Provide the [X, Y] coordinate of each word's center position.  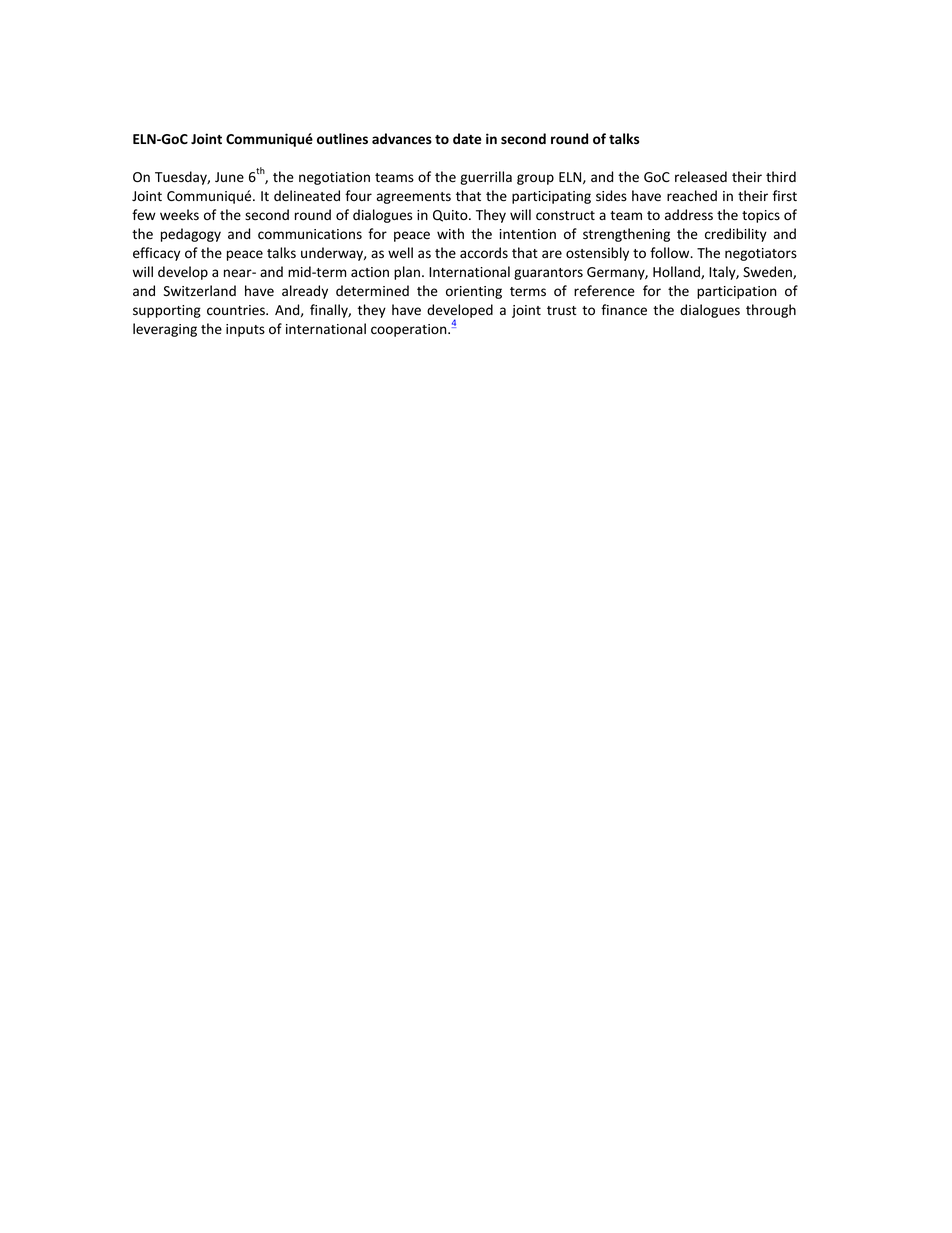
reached [692, 195]
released [701, 177]
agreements [414, 198]
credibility [736, 235]
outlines [342, 139]
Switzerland [200, 291]
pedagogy [191, 235]
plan [407, 273]
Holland [677, 272]
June [229, 177]
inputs [245, 330]
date [467, 138]
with [450, 233]
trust [561, 311]
